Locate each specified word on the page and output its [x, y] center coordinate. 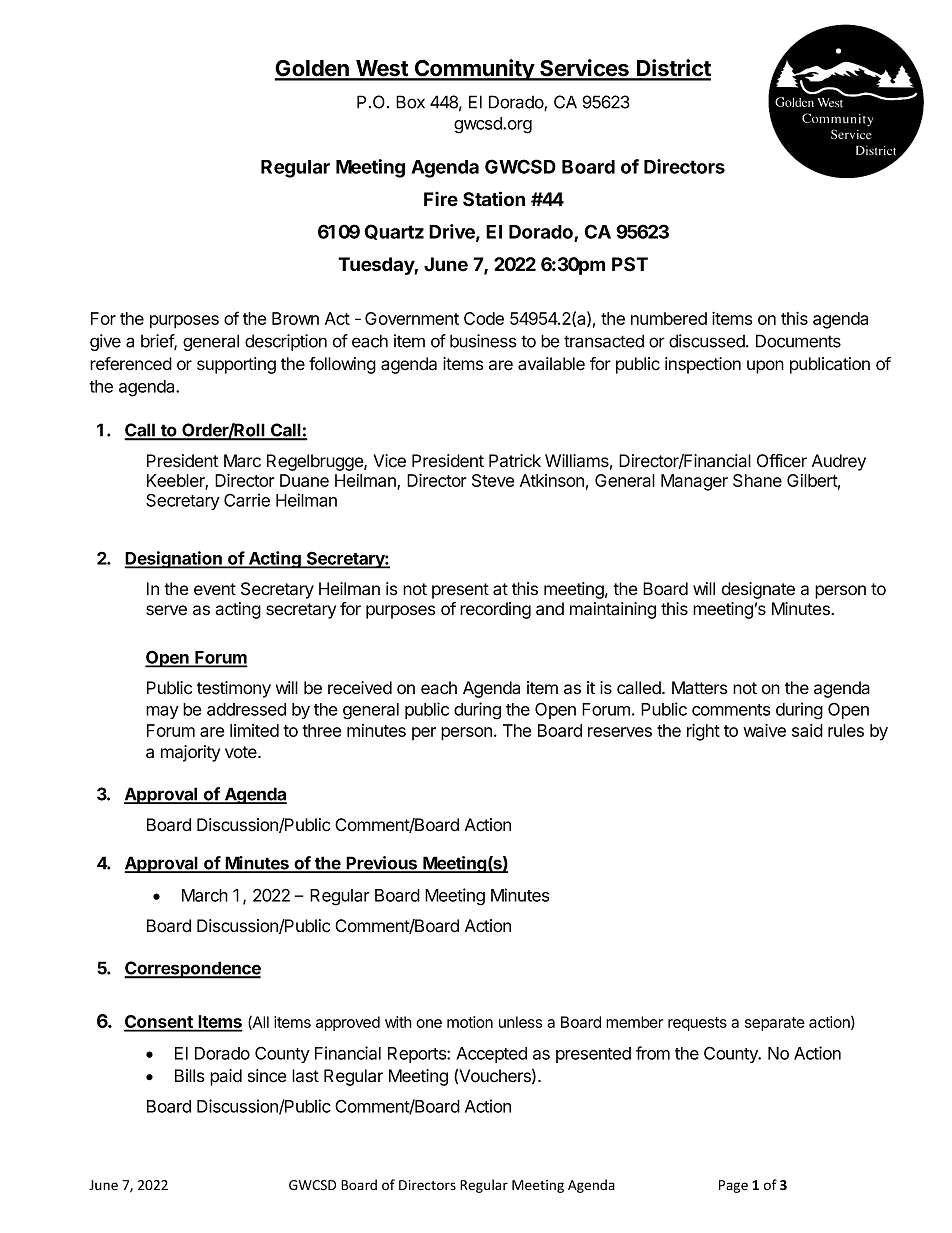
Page [733, 1186]
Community [474, 70]
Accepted [491, 1055]
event [215, 589]
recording [495, 610]
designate [758, 590]
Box [410, 102]
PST [630, 264]
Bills [190, 1076]
